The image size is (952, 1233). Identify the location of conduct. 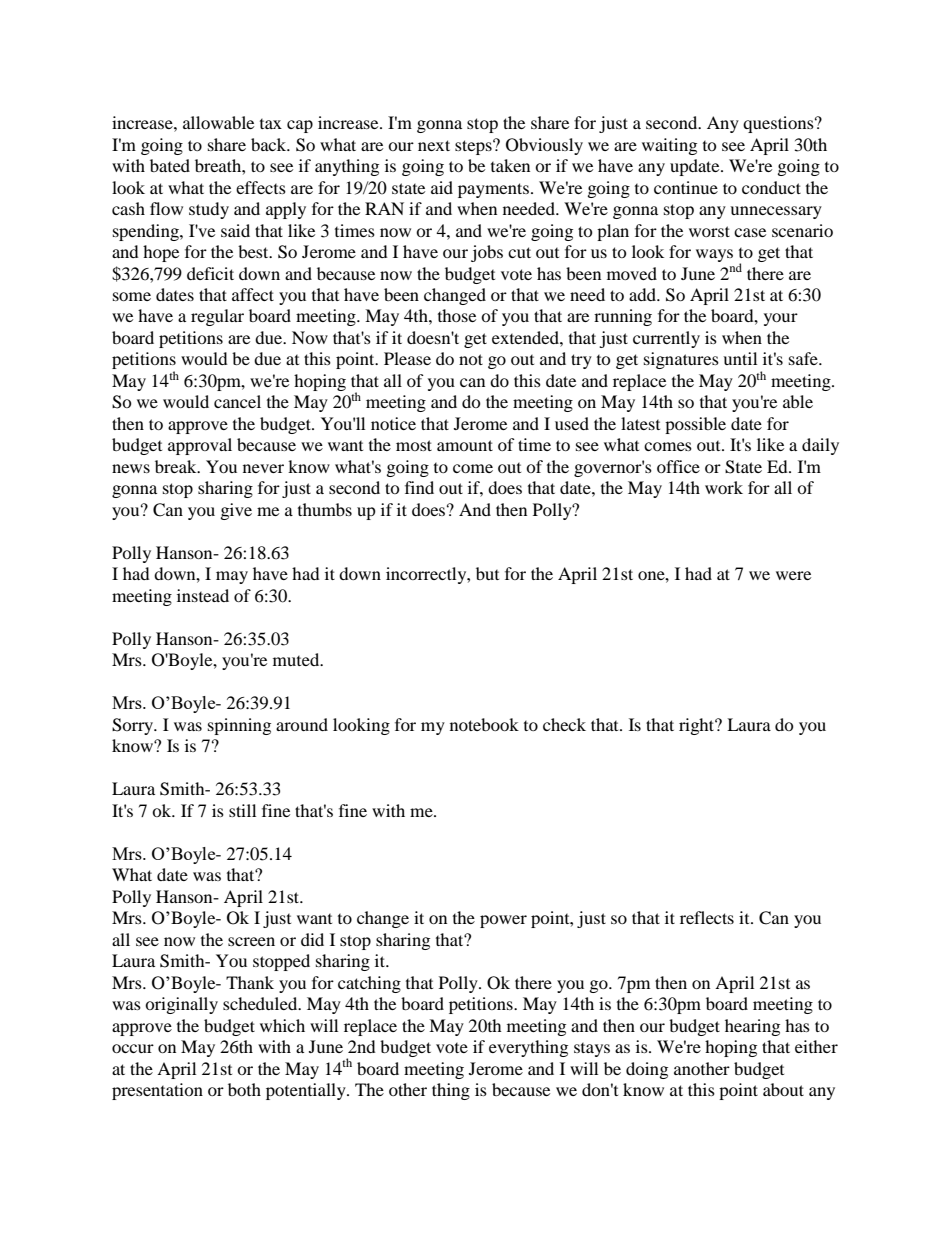
(771, 187).
